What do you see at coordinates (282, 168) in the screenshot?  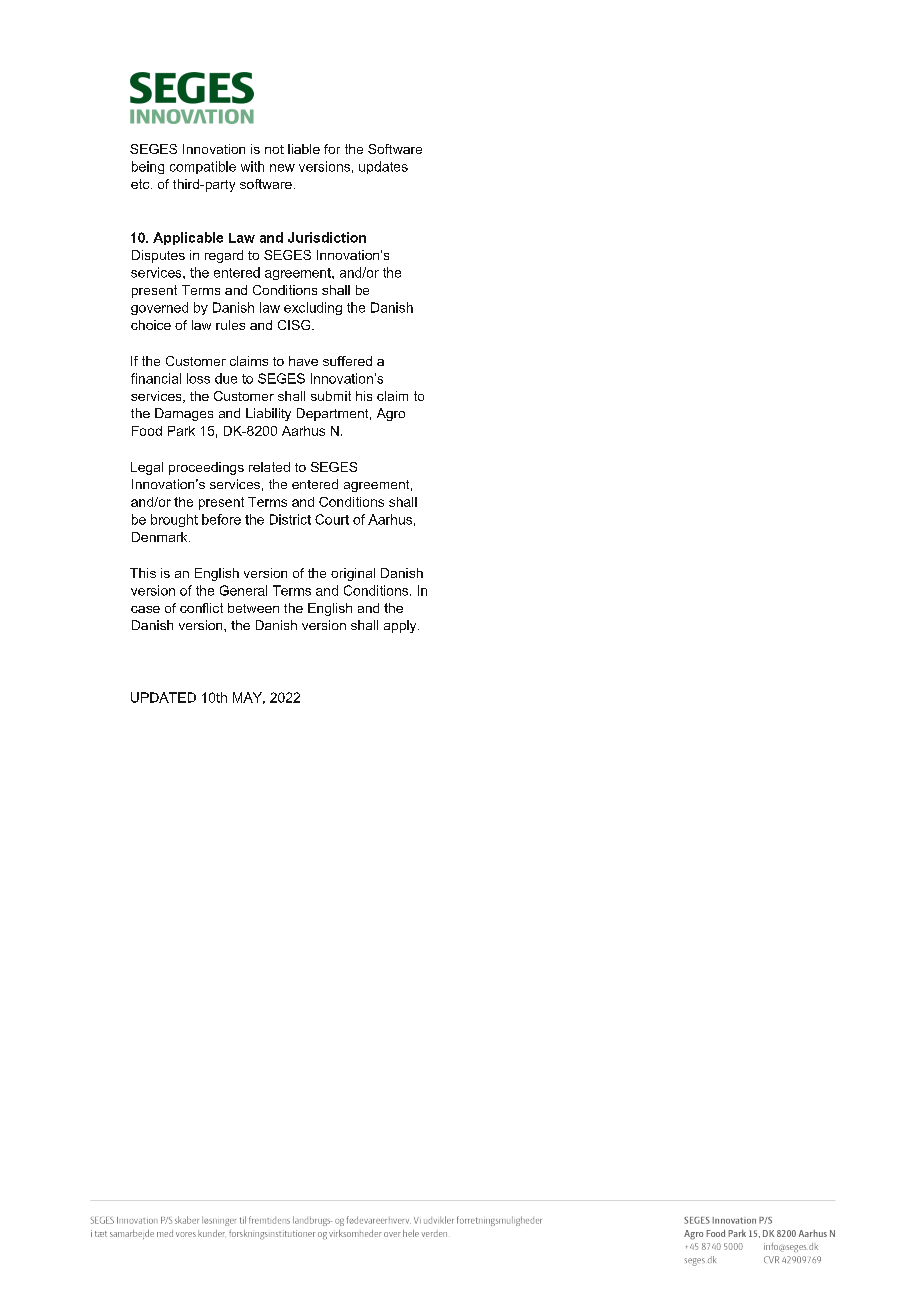 I see `new` at bounding box center [282, 168].
